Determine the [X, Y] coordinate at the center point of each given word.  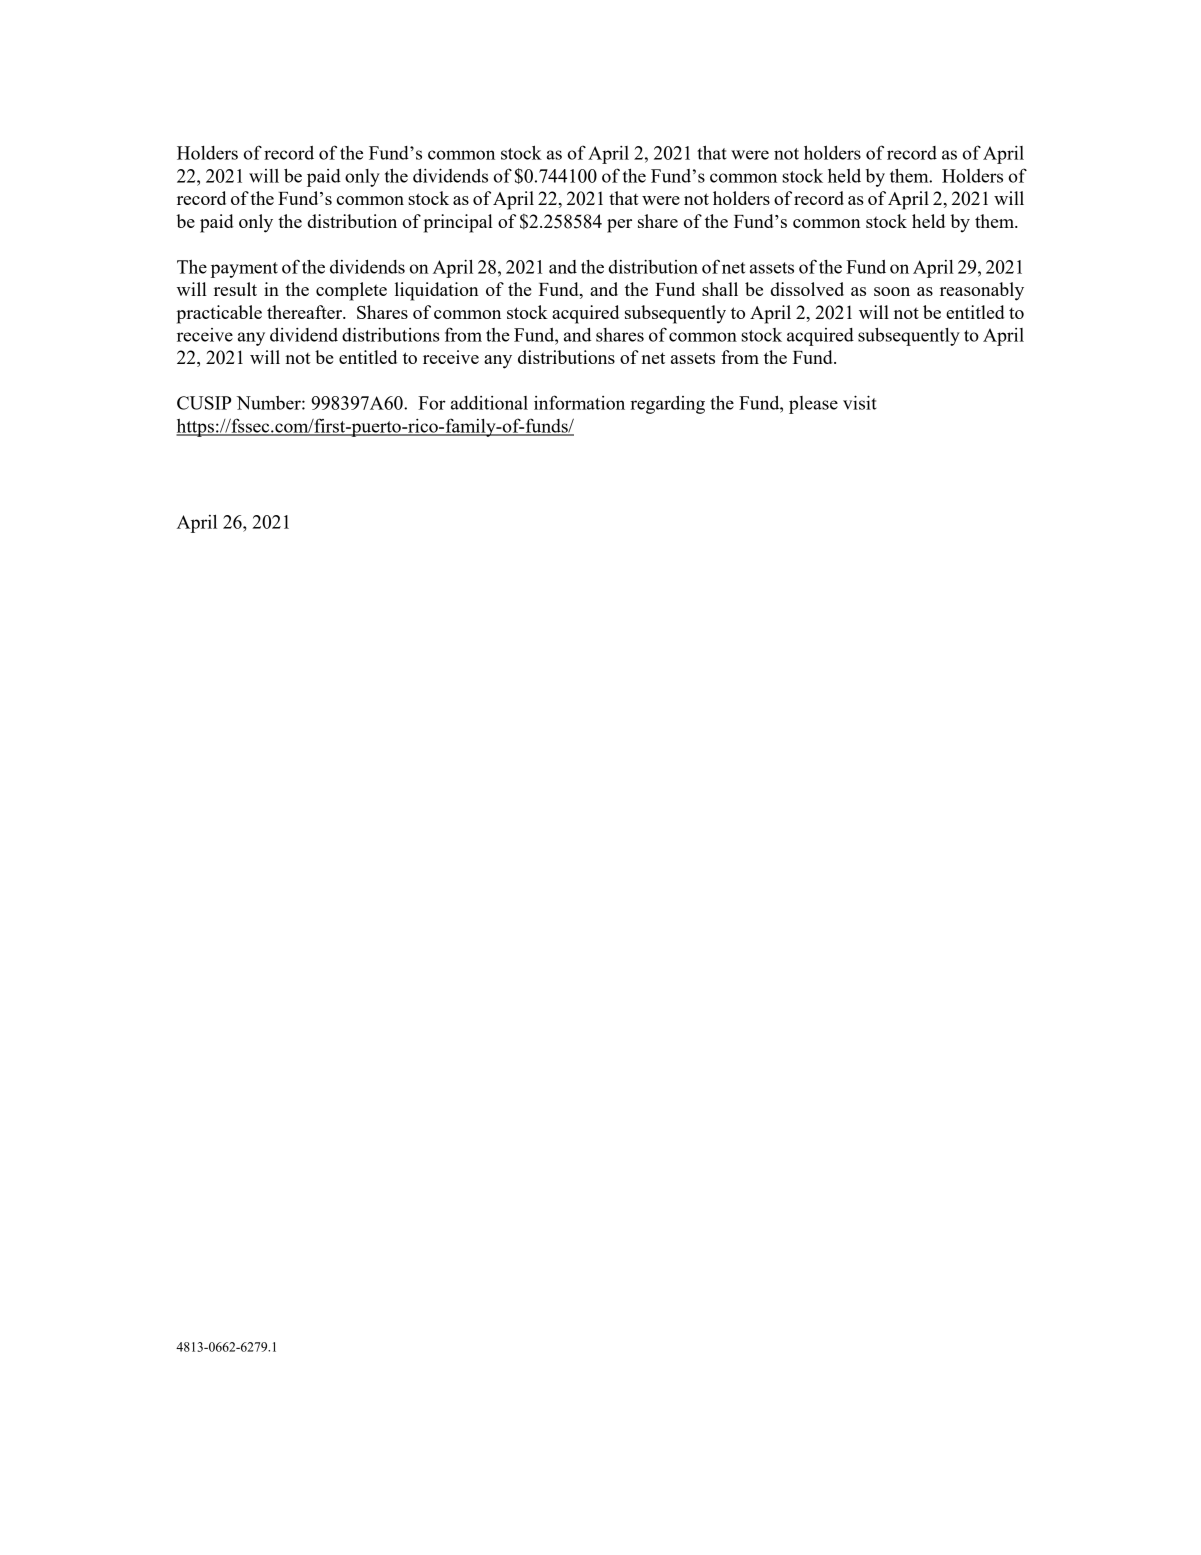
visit [860, 402]
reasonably [982, 291]
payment [244, 270]
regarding [667, 405]
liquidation [437, 291]
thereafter [306, 312]
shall [720, 289]
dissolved [807, 289]
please [813, 405]
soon [892, 291]
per [619, 226]
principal [458, 223]
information [579, 402]
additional [489, 403]
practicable [219, 314]
